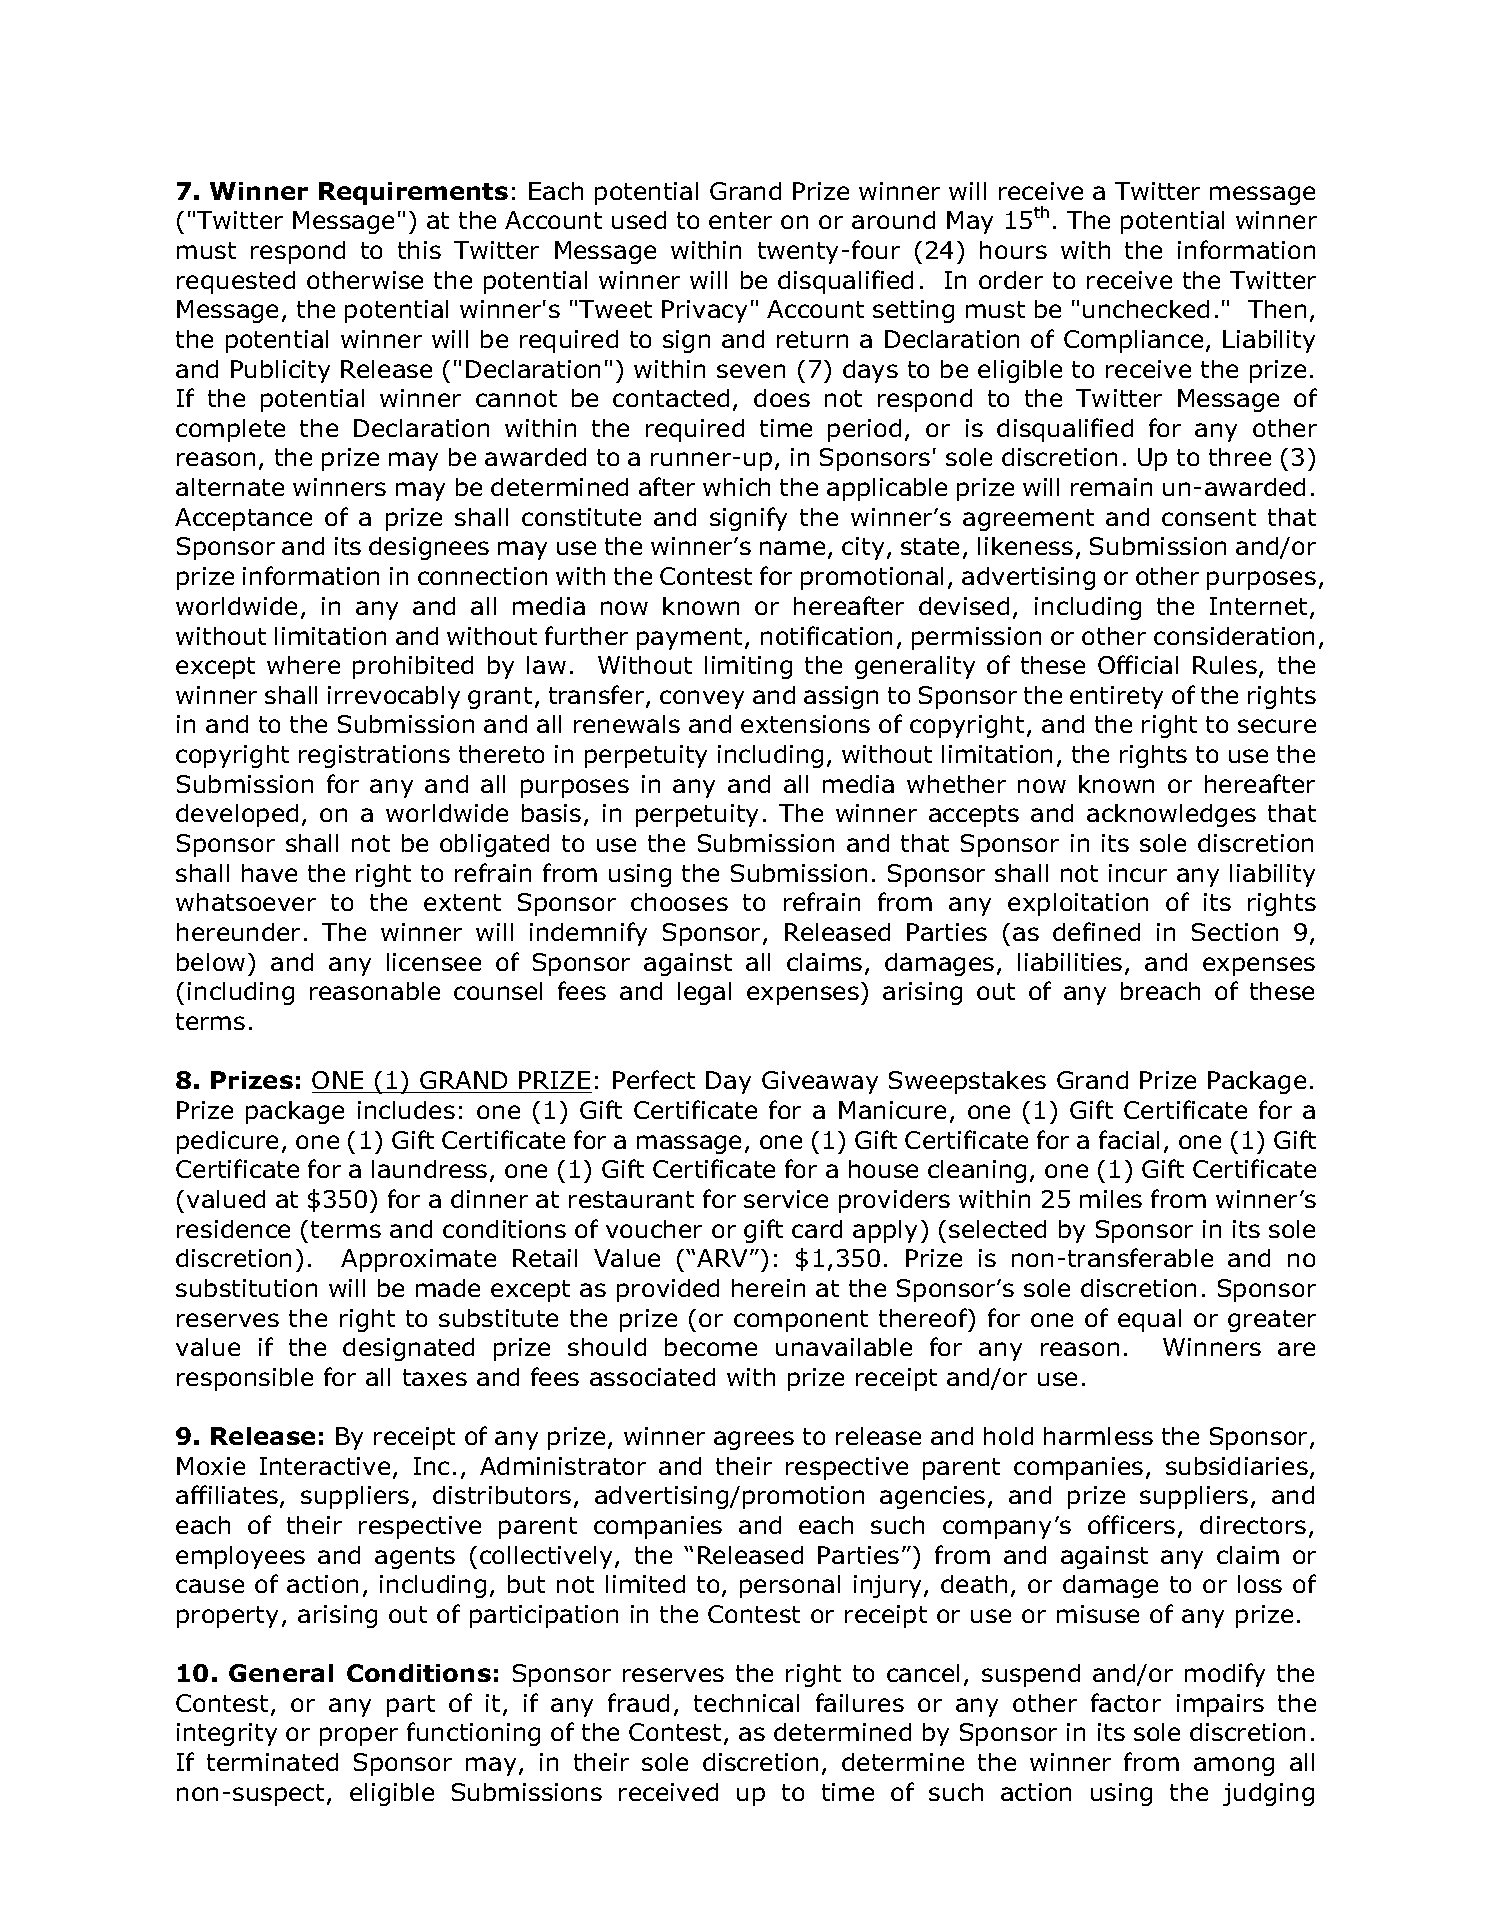  What do you see at coordinates (740, 220) in the document?
I see `enter` at bounding box center [740, 220].
